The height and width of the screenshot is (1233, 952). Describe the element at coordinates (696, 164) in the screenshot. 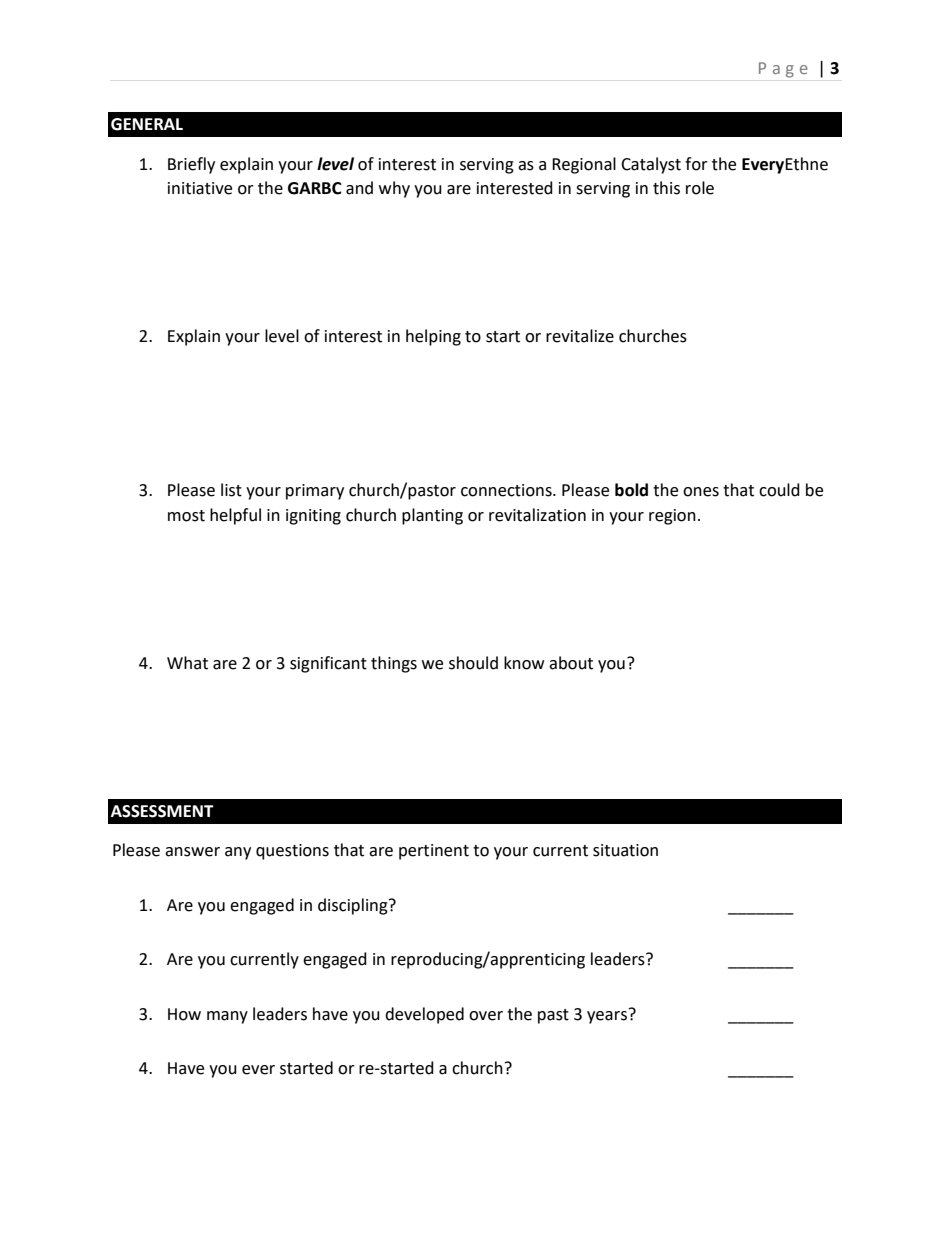

I see `for` at that location.
